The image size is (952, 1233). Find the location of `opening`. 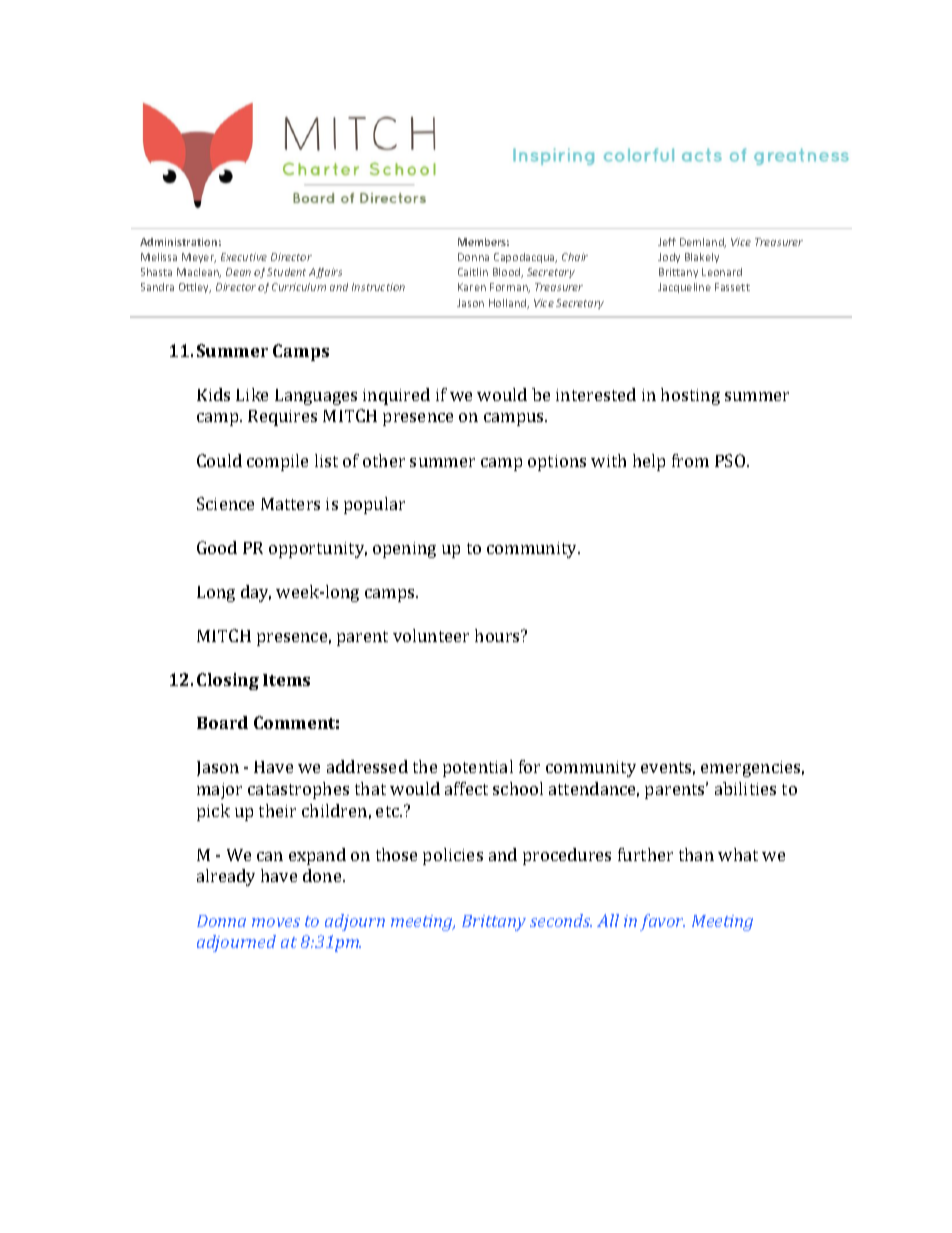

opening is located at coordinates (404, 550).
